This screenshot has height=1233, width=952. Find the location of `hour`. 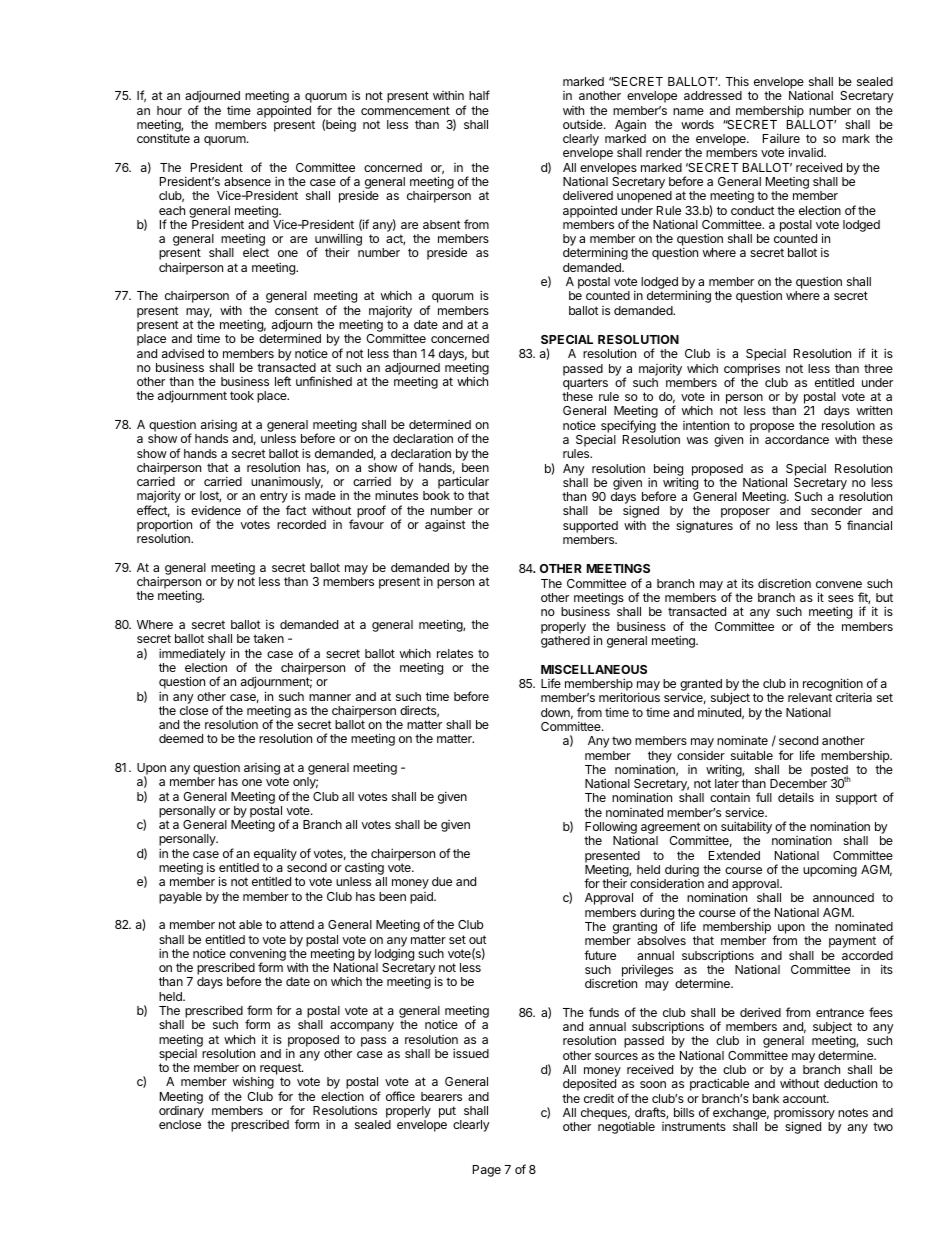

hour is located at coordinates (169, 110).
